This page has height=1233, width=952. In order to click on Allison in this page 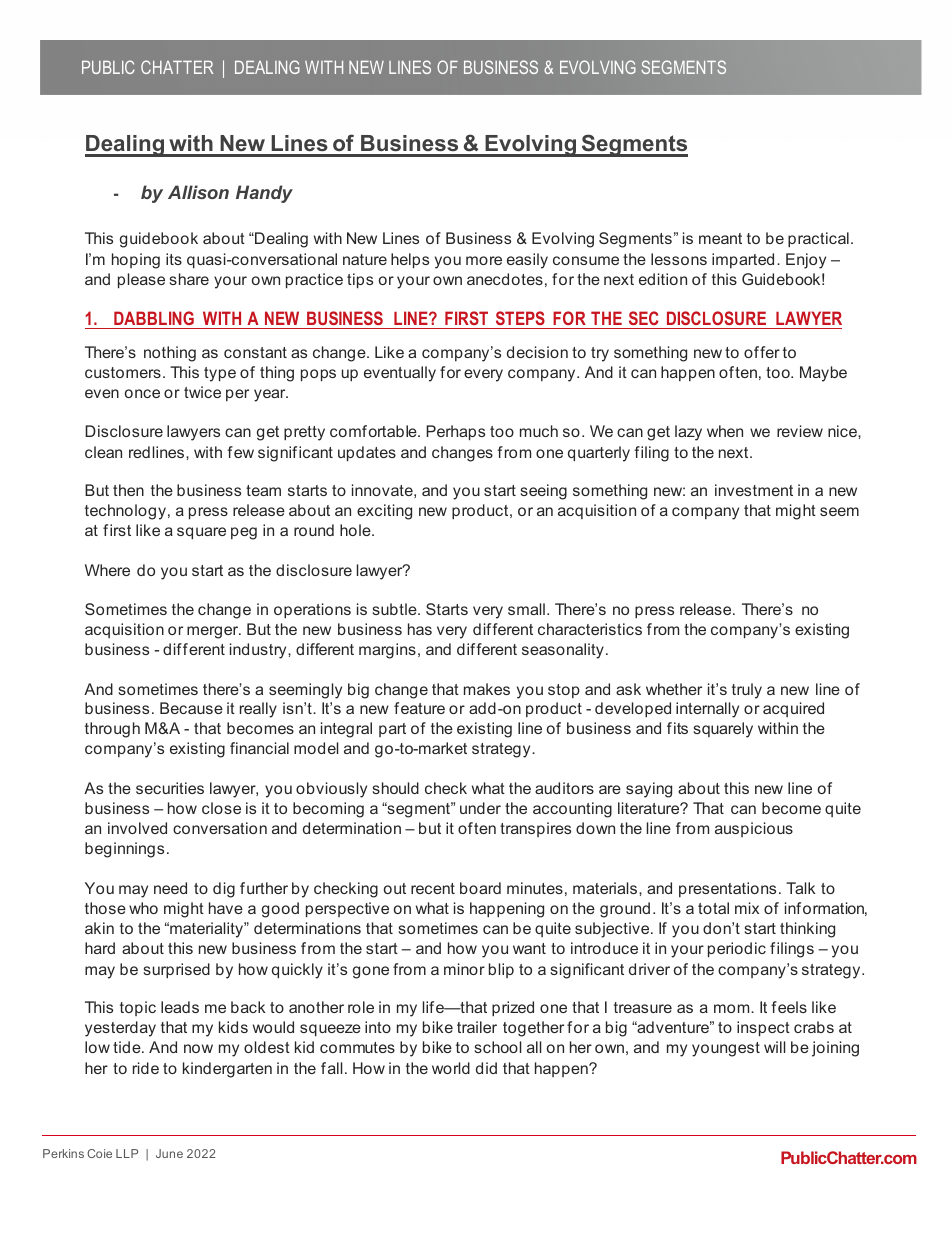, I will do `click(198, 192)`.
